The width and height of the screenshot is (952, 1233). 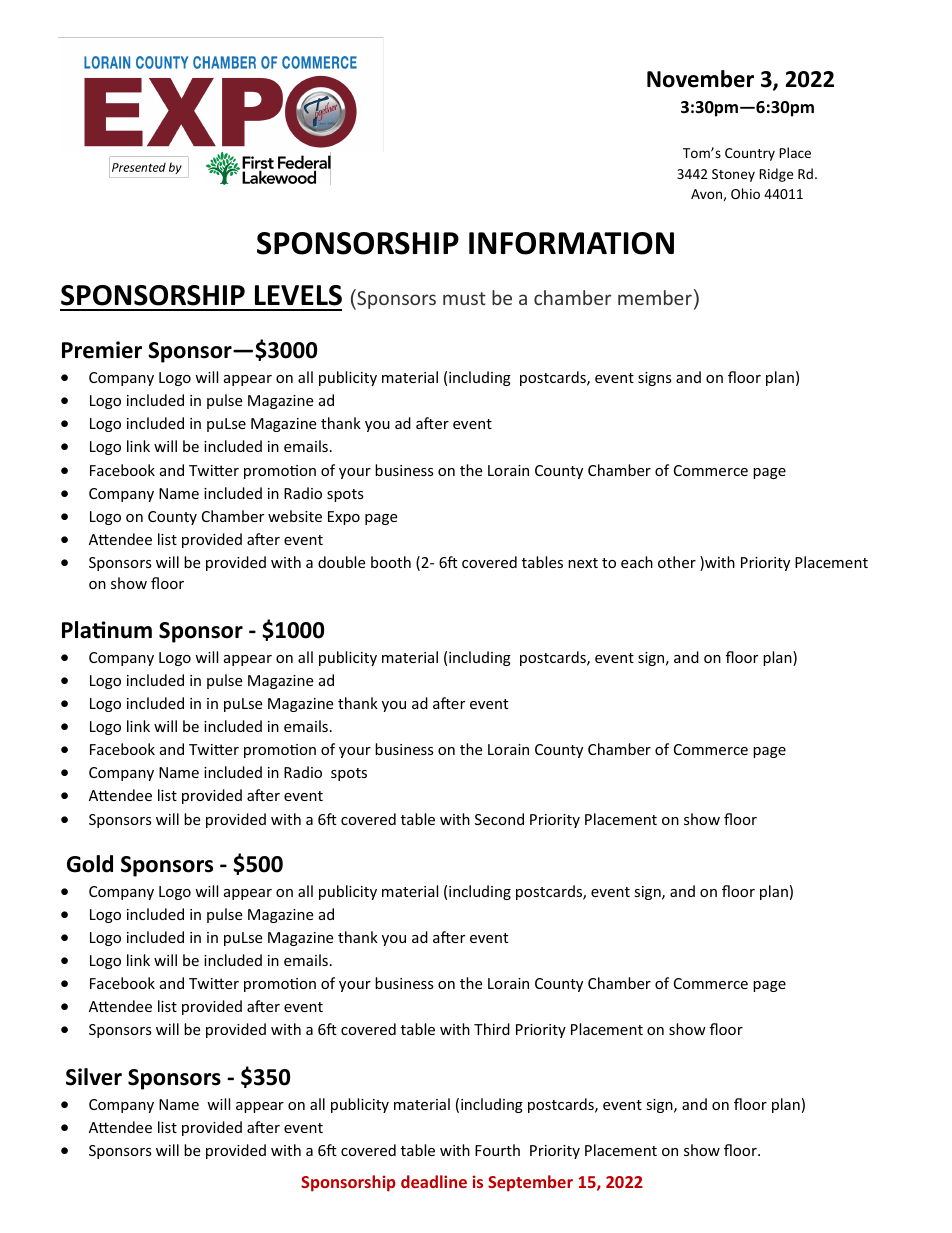 What do you see at coordinates (700, 79) in the screenshot?
I see `November` at bounding box center [700, 79].
